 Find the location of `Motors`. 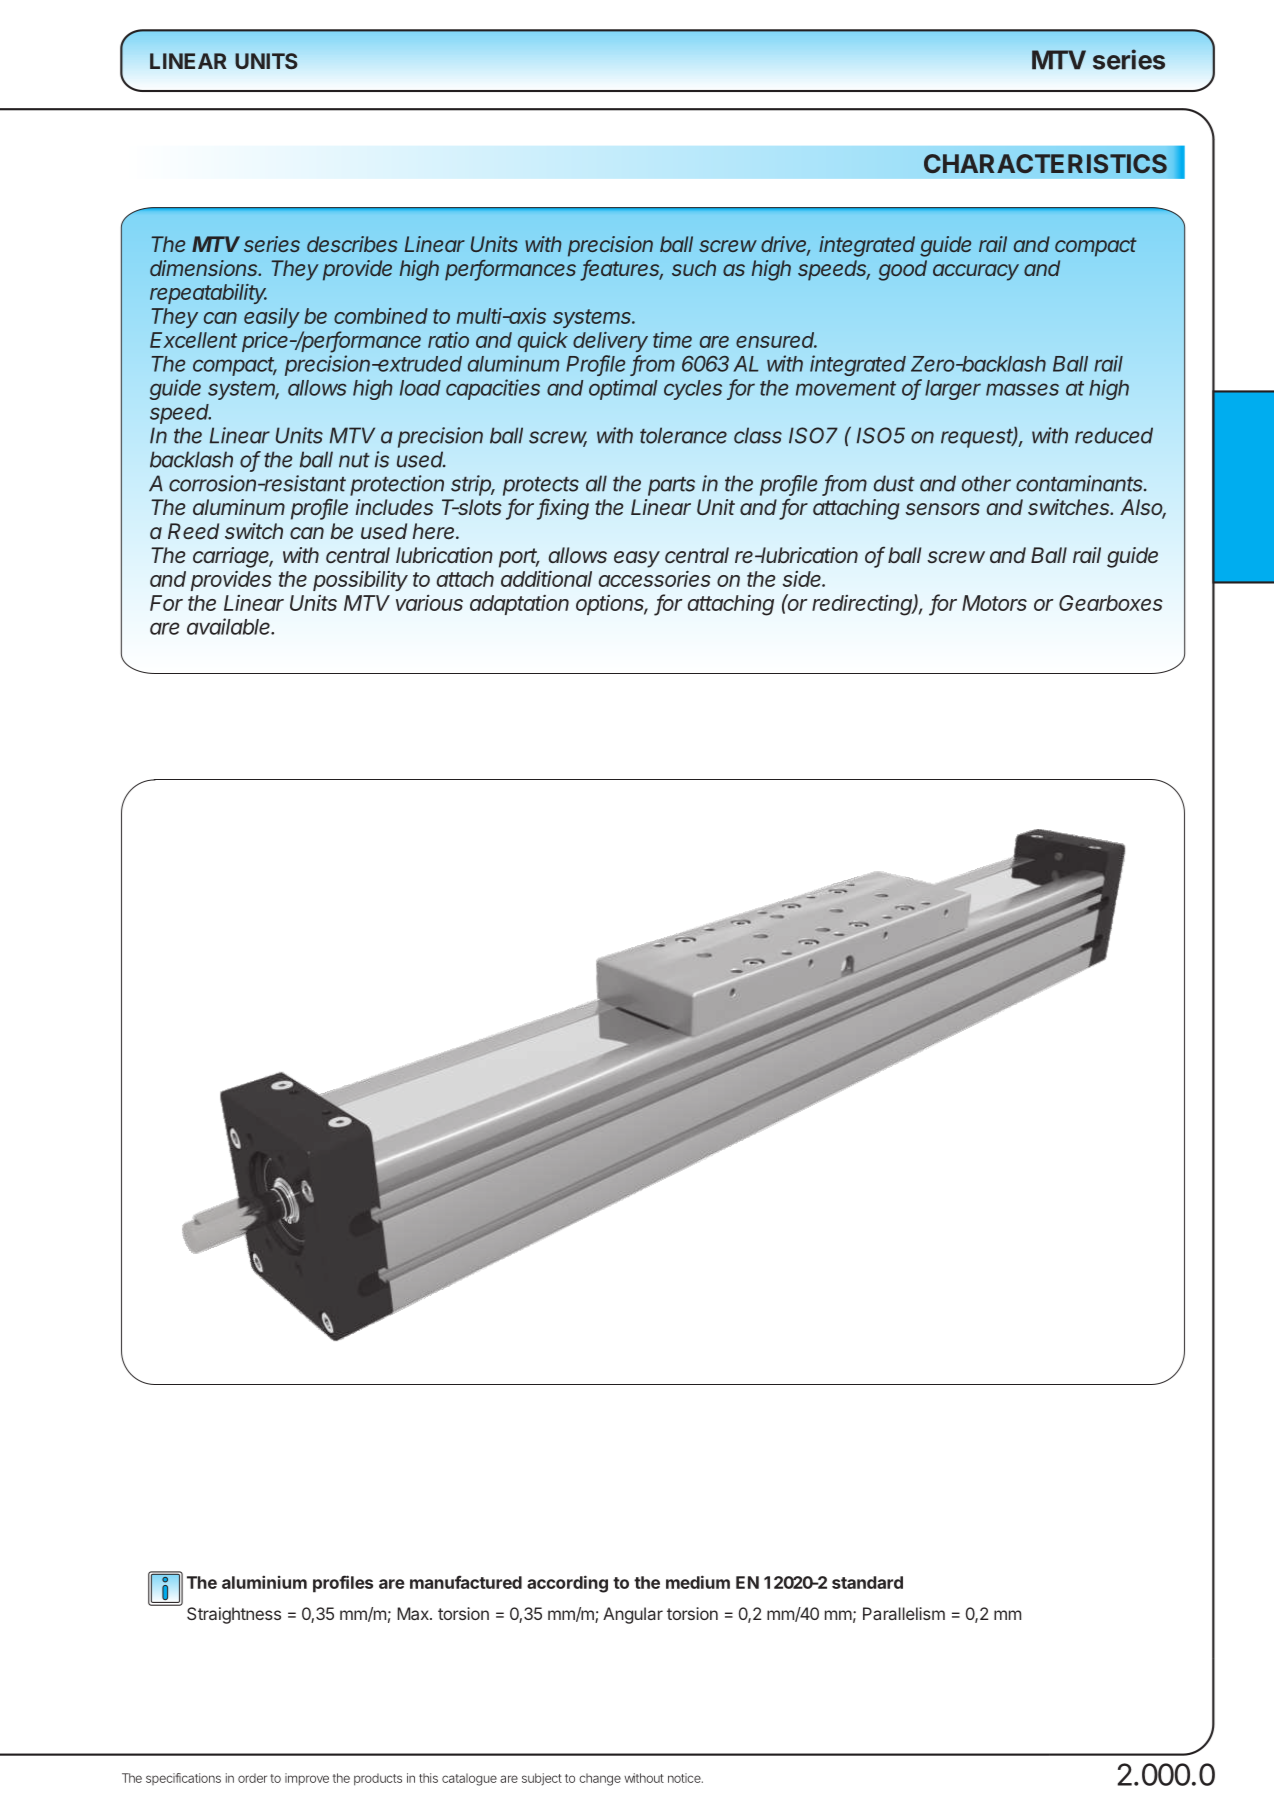

Motors is located at coordinates (994, 603).
